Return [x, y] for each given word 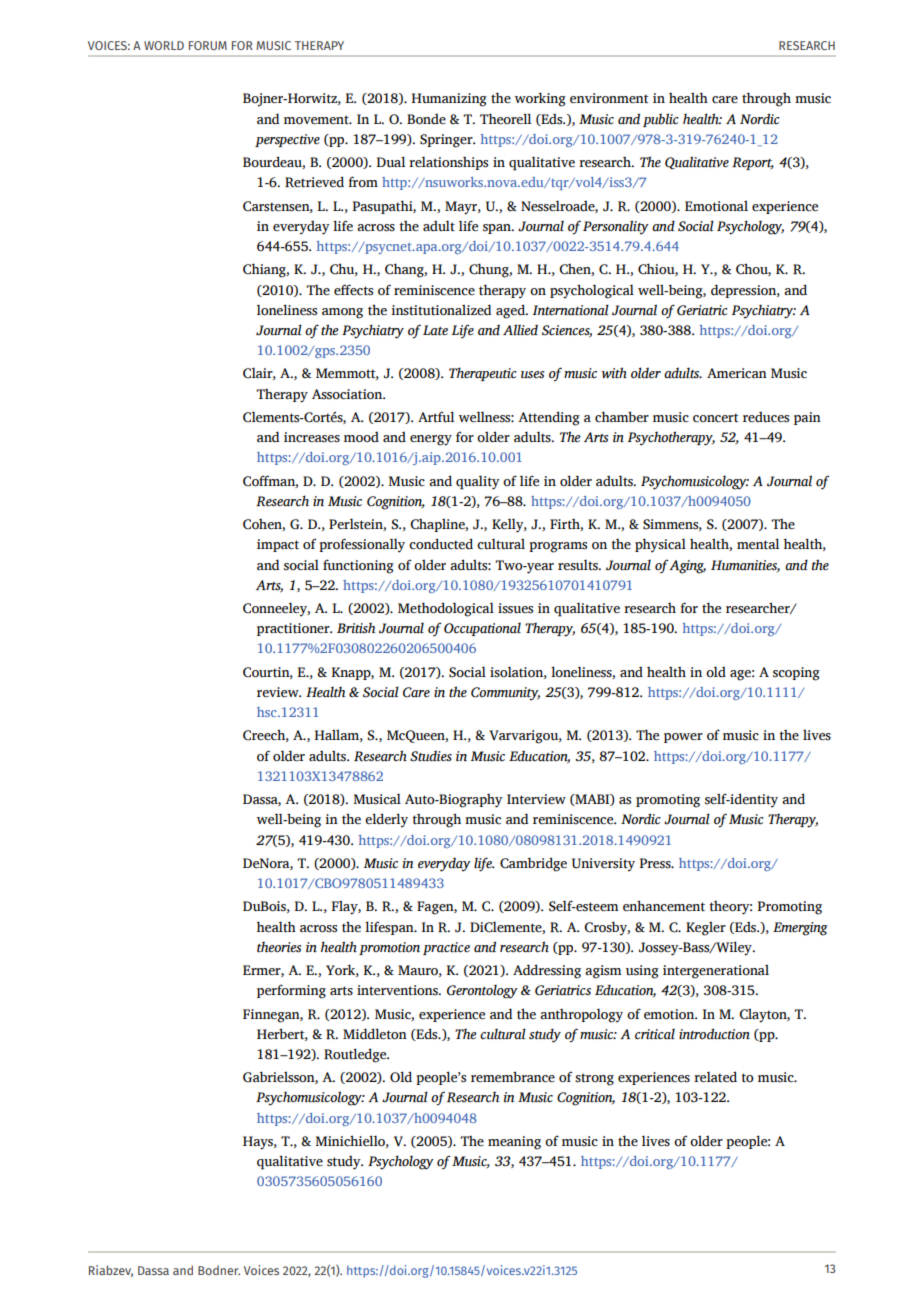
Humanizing [449, 100]
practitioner [294, 629]
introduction [714, 1034]
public [661, 120]
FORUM [208, 45]
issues [515, 608]
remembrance [513, 1077]
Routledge [356, 1055]
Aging [687, 567]
